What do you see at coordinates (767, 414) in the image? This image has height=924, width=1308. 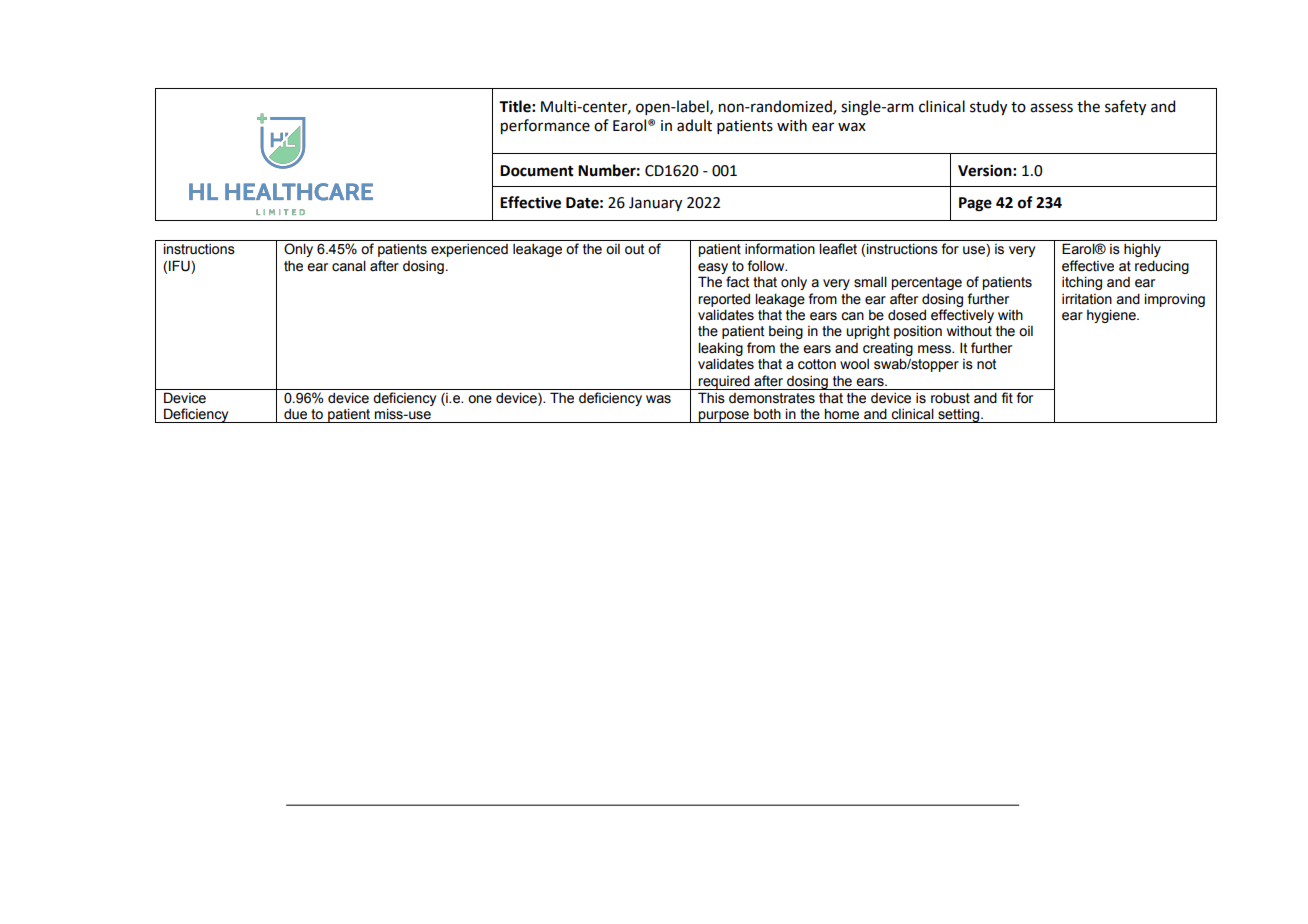 I see `both` at bounding box center [767, 414].
